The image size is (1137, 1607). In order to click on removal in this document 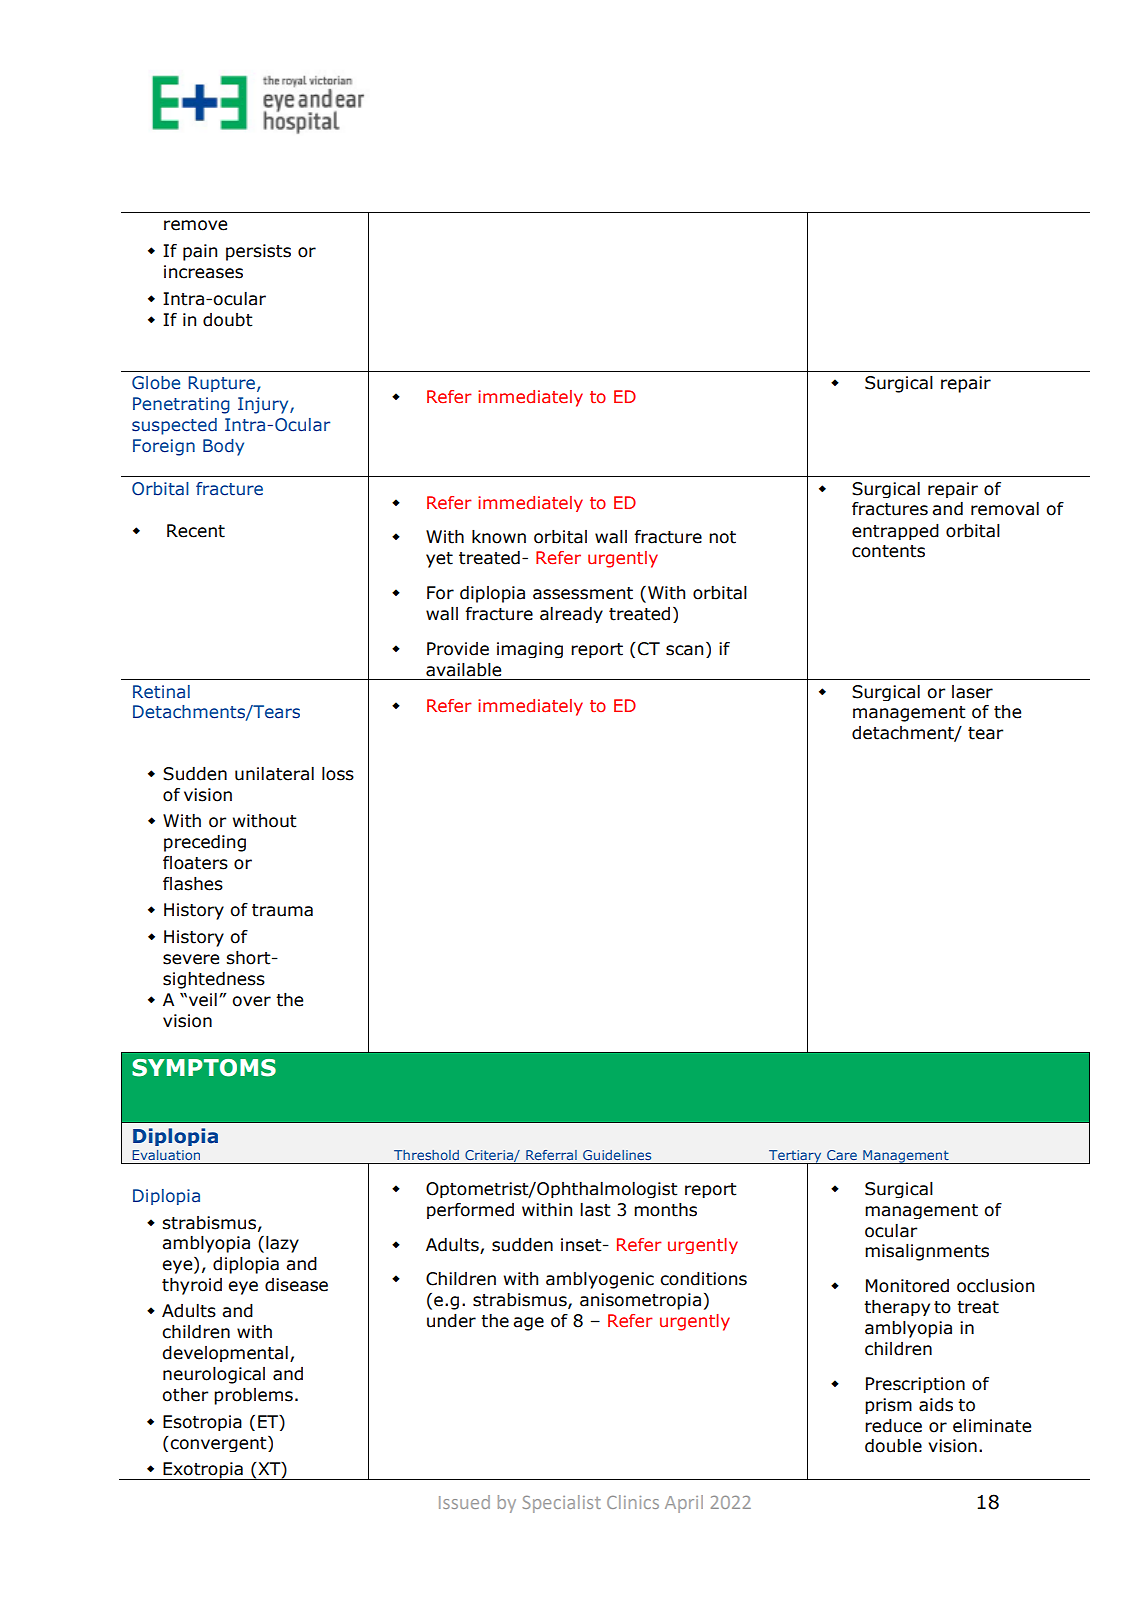, I will do `click(1005, 509)`.
